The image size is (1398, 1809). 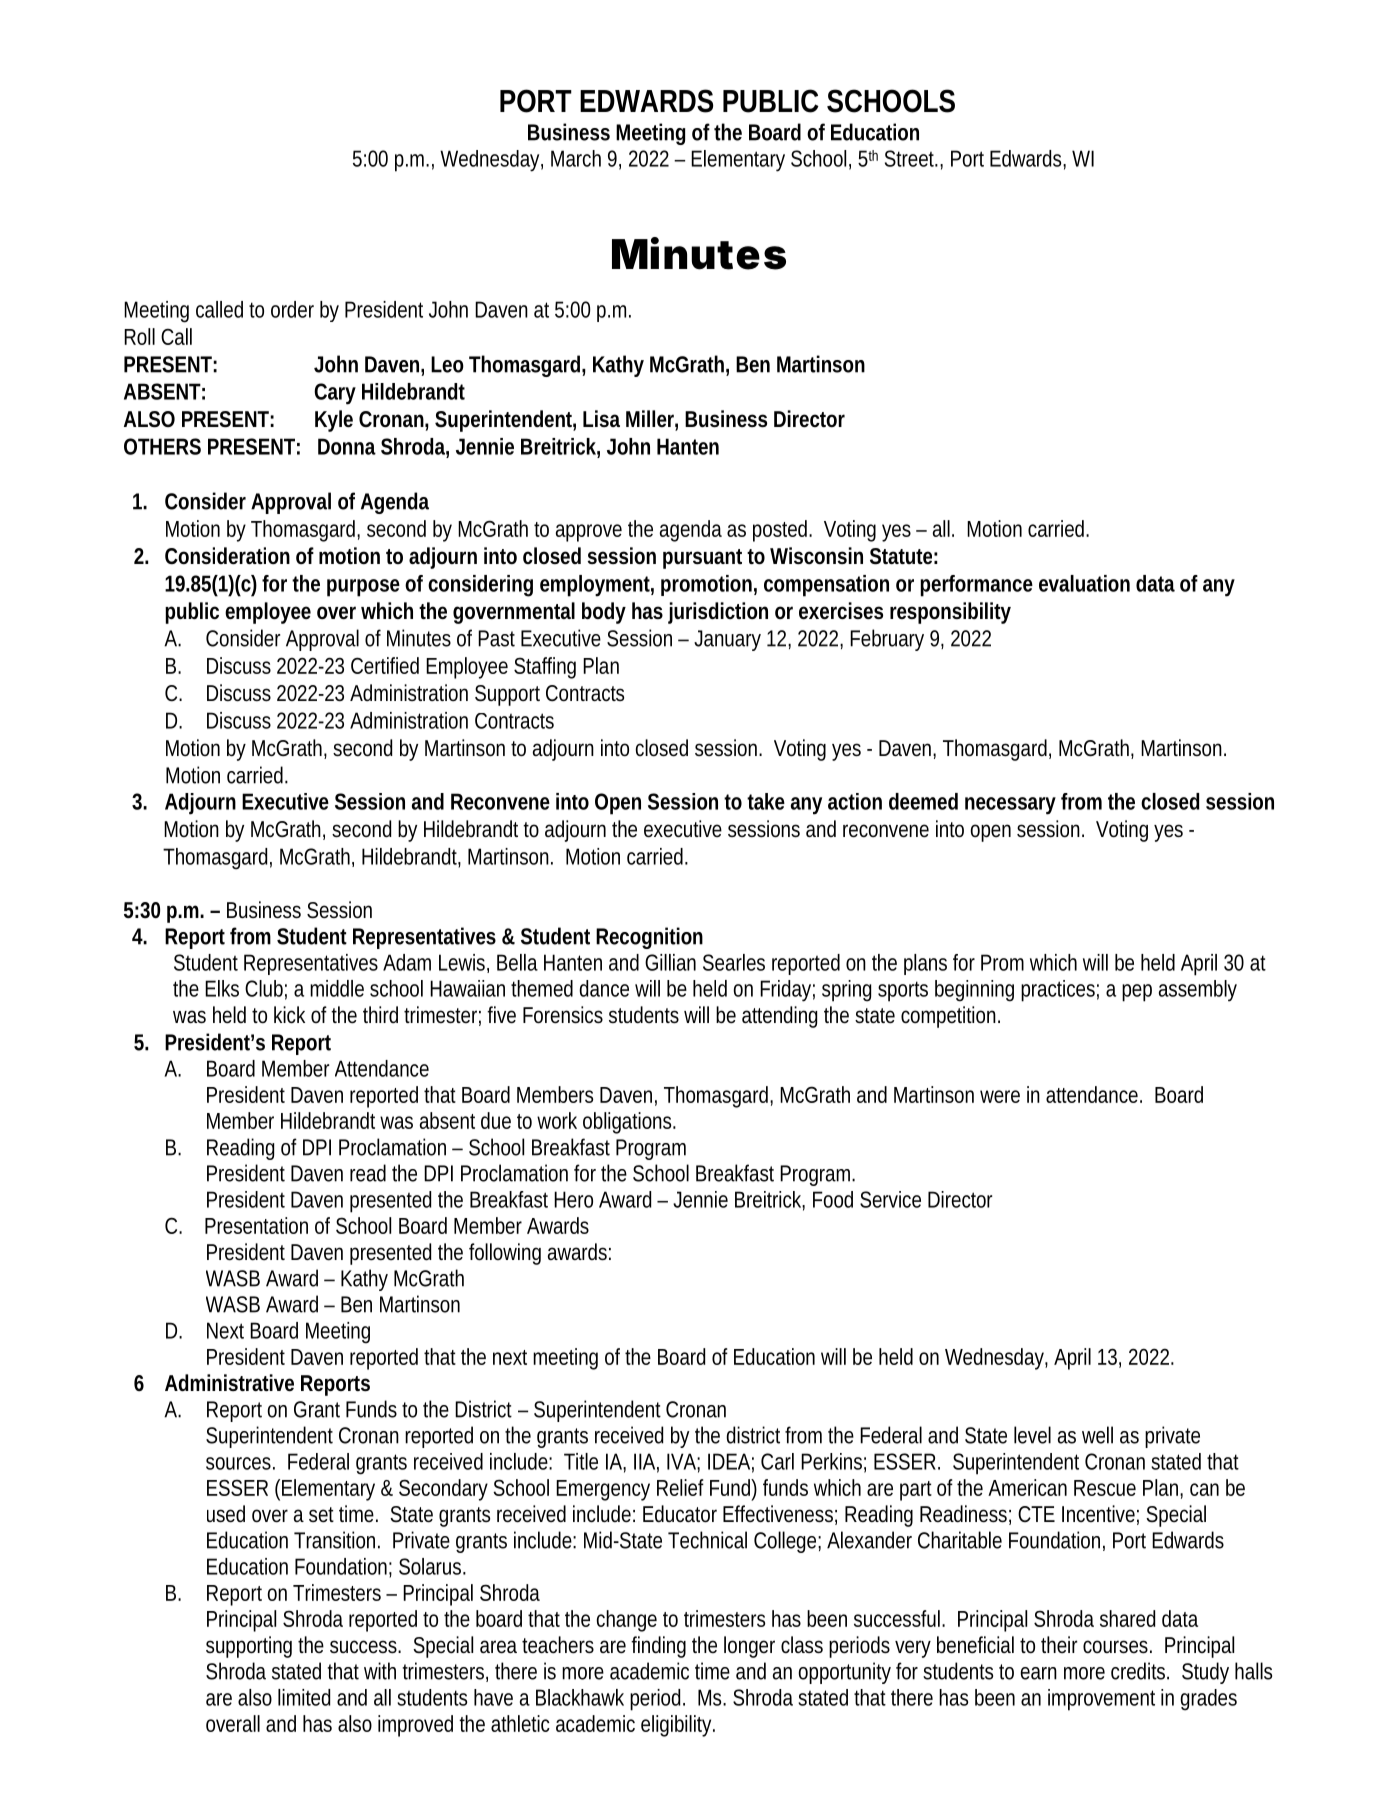 I want to click on January, so click(x=727, y=640).
